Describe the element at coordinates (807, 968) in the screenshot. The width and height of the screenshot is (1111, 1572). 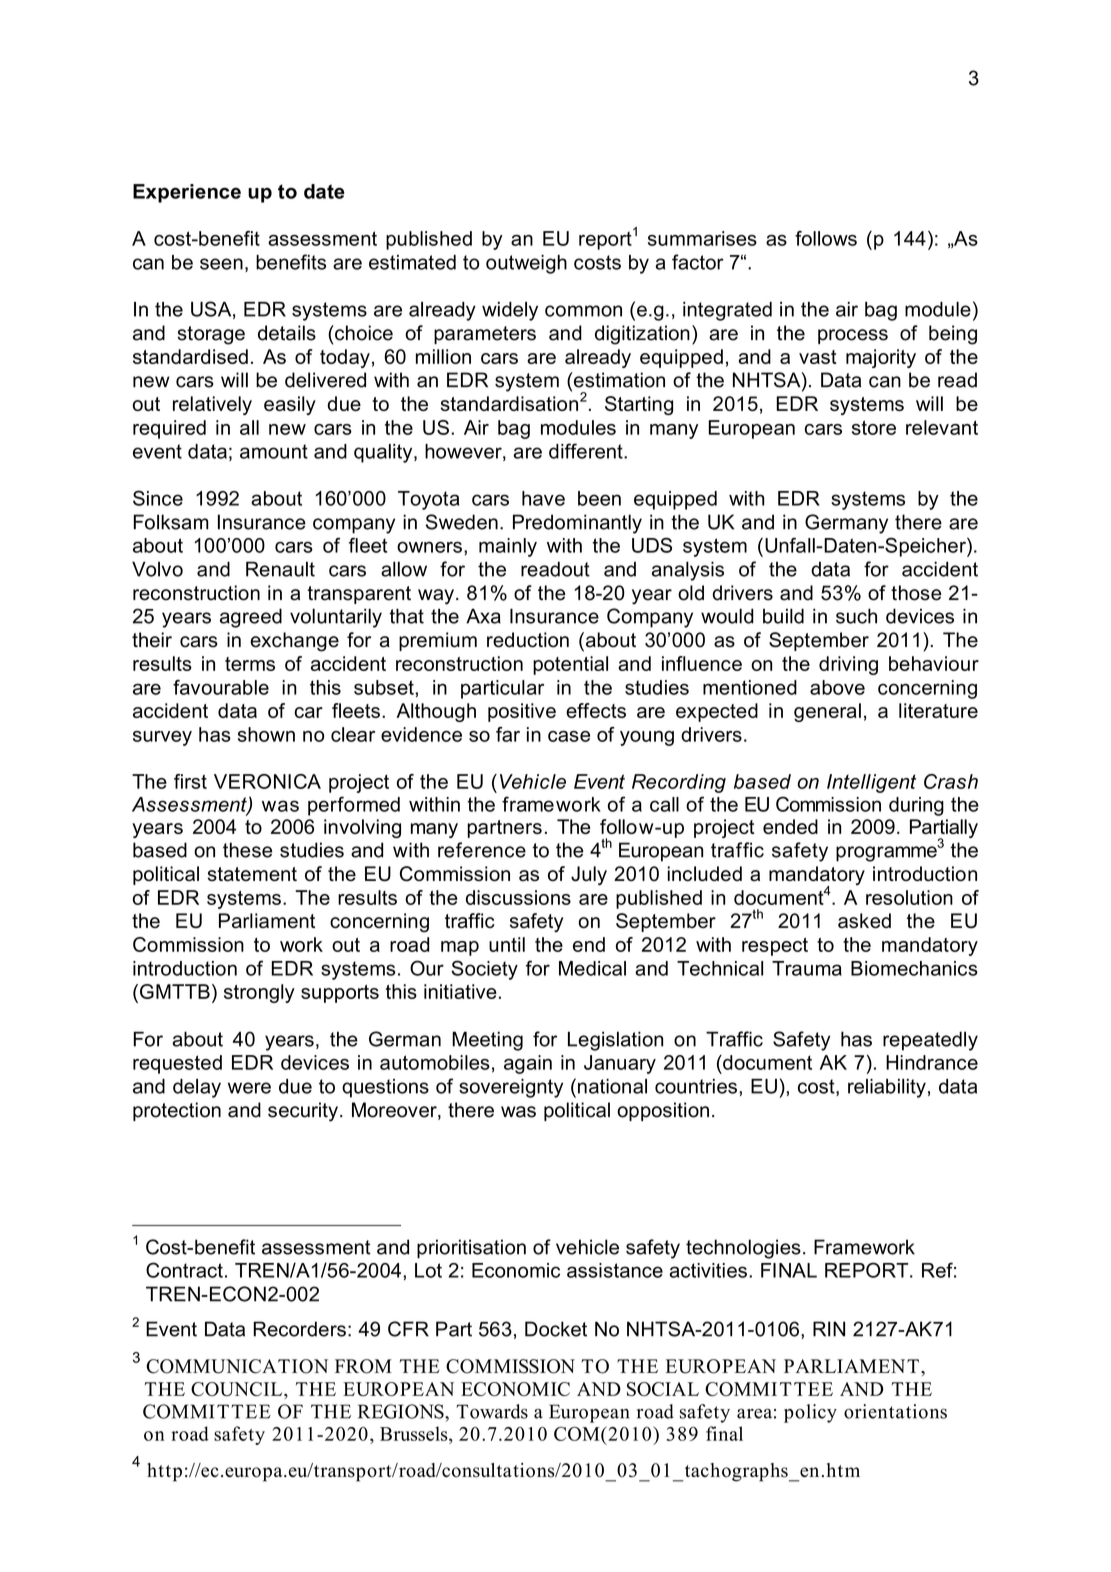
I see `Trauma` at that location.
